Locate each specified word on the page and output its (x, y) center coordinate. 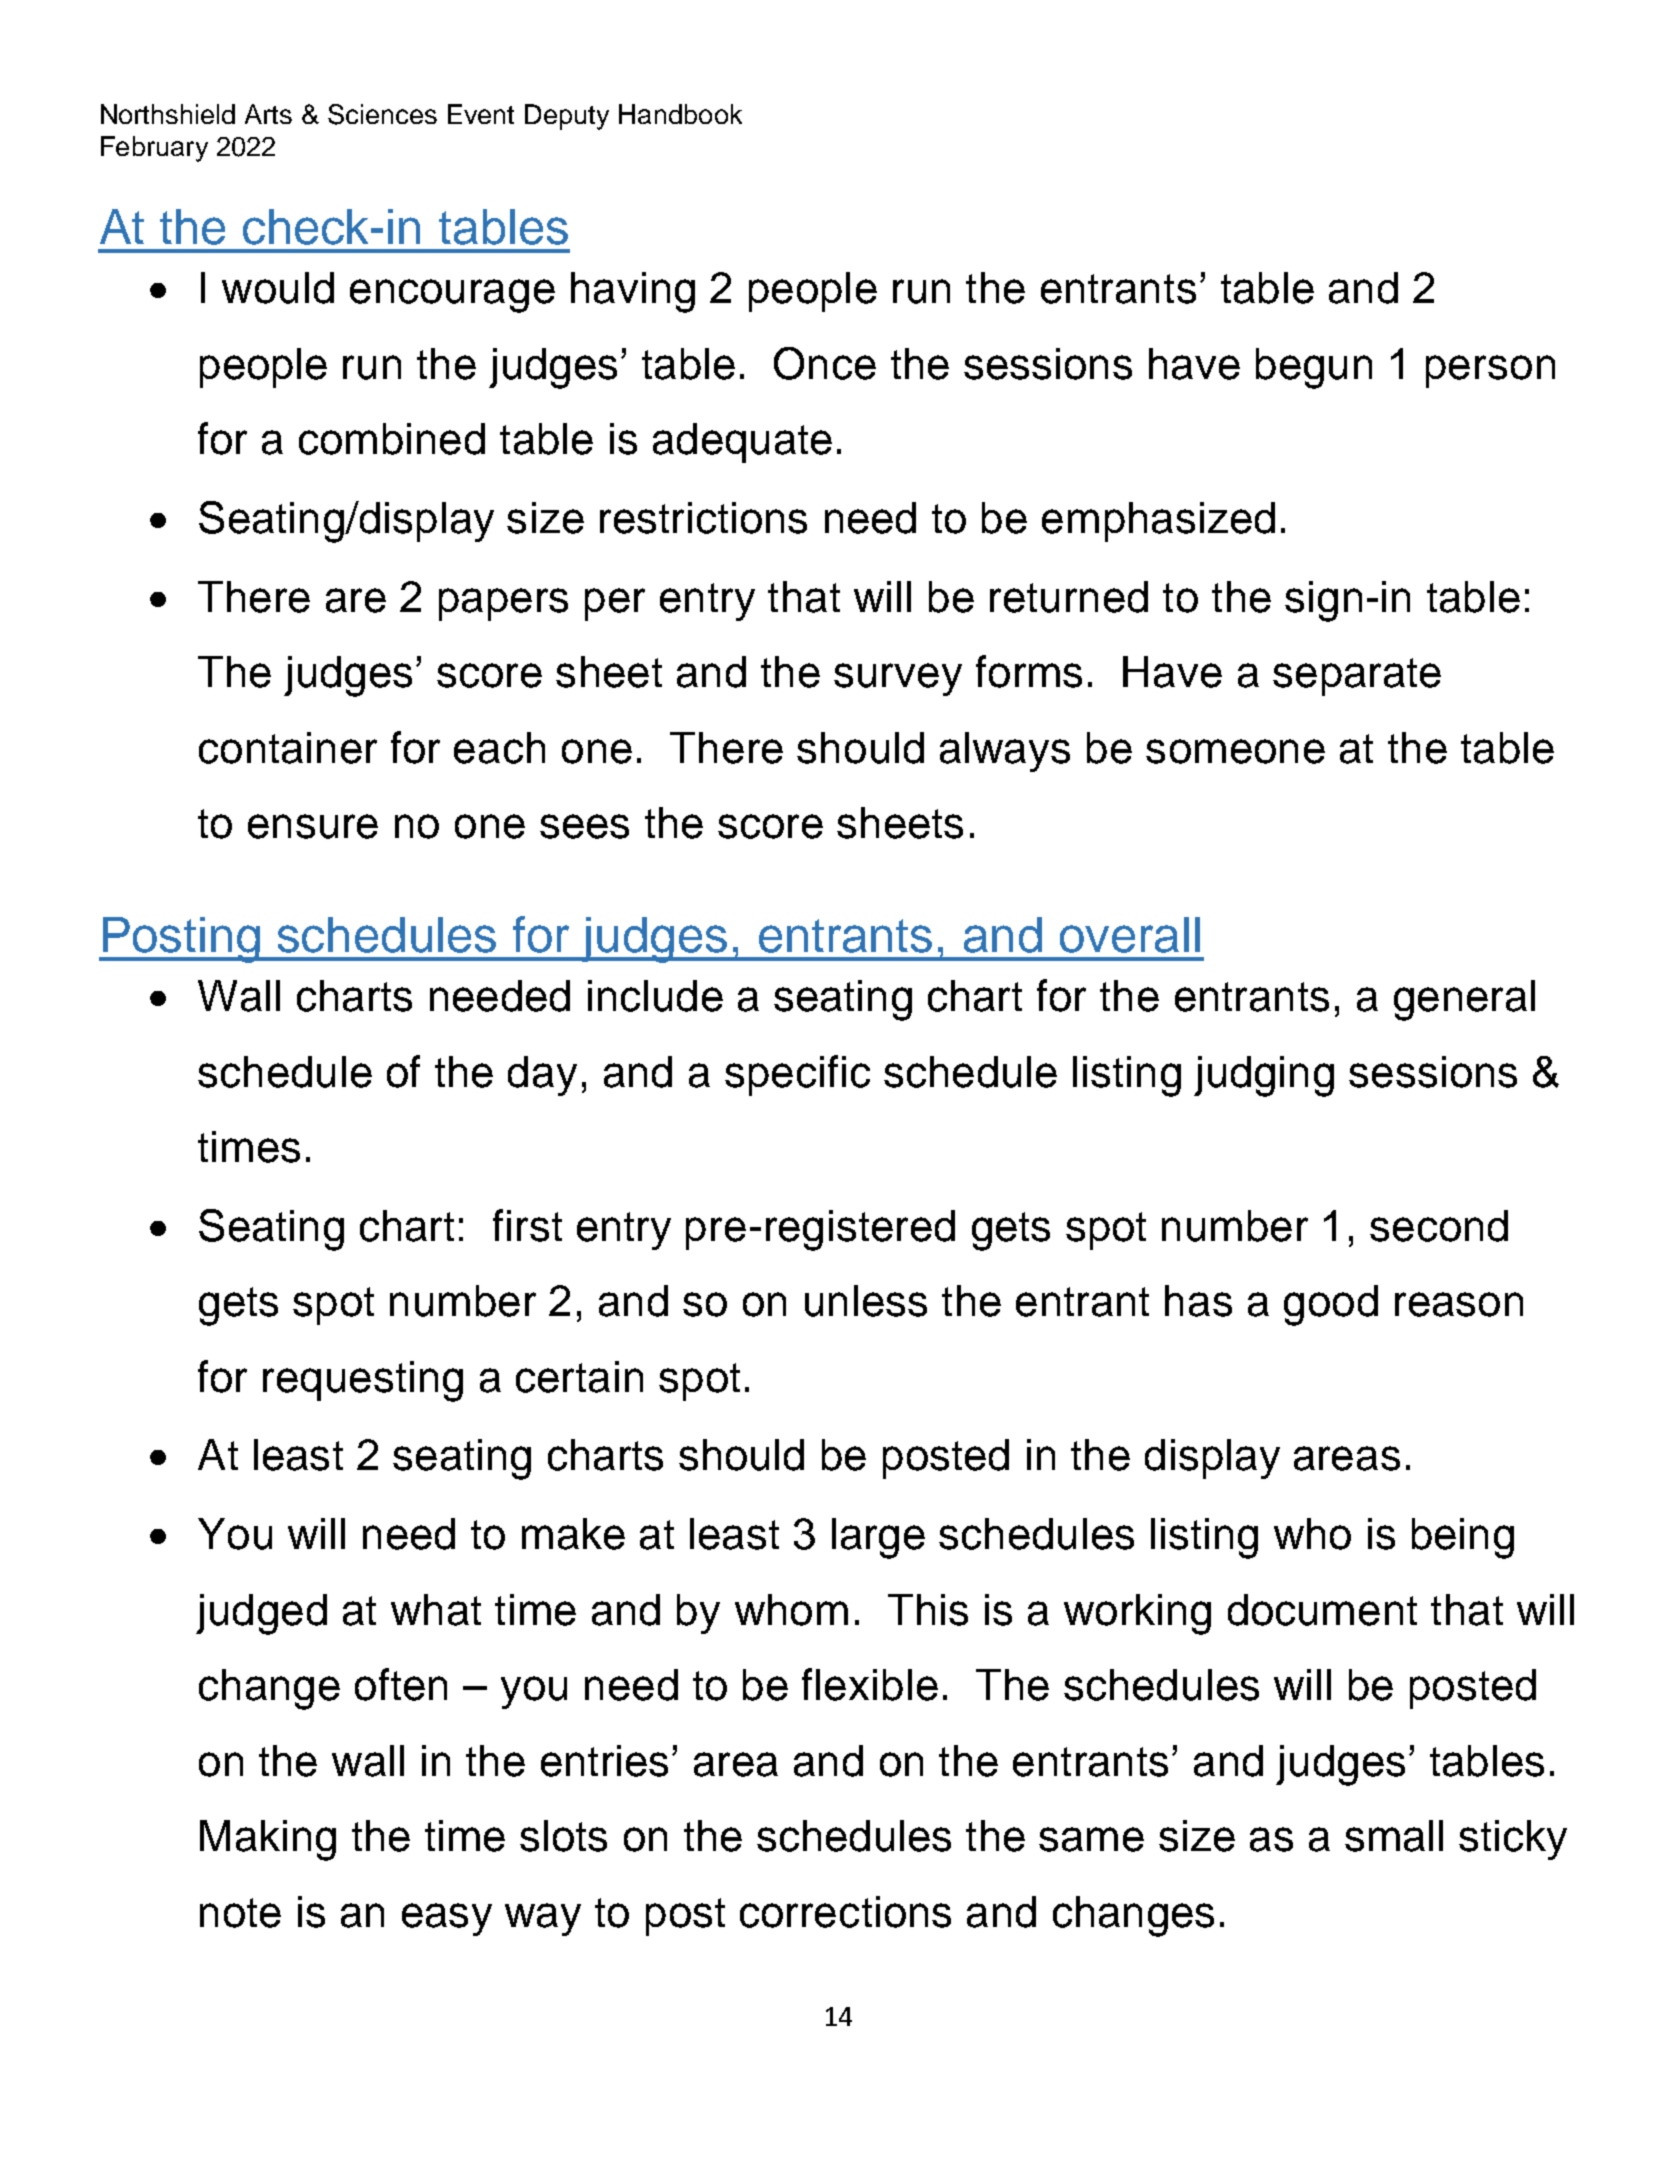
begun (1314, 368)
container (288, 748)
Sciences (382, 114)
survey (898, 679)
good (1331, 1305)
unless (866, 1301)
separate (1357, 677)
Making (268, 1840)
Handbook (680, 114)
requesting (363, 1381)
